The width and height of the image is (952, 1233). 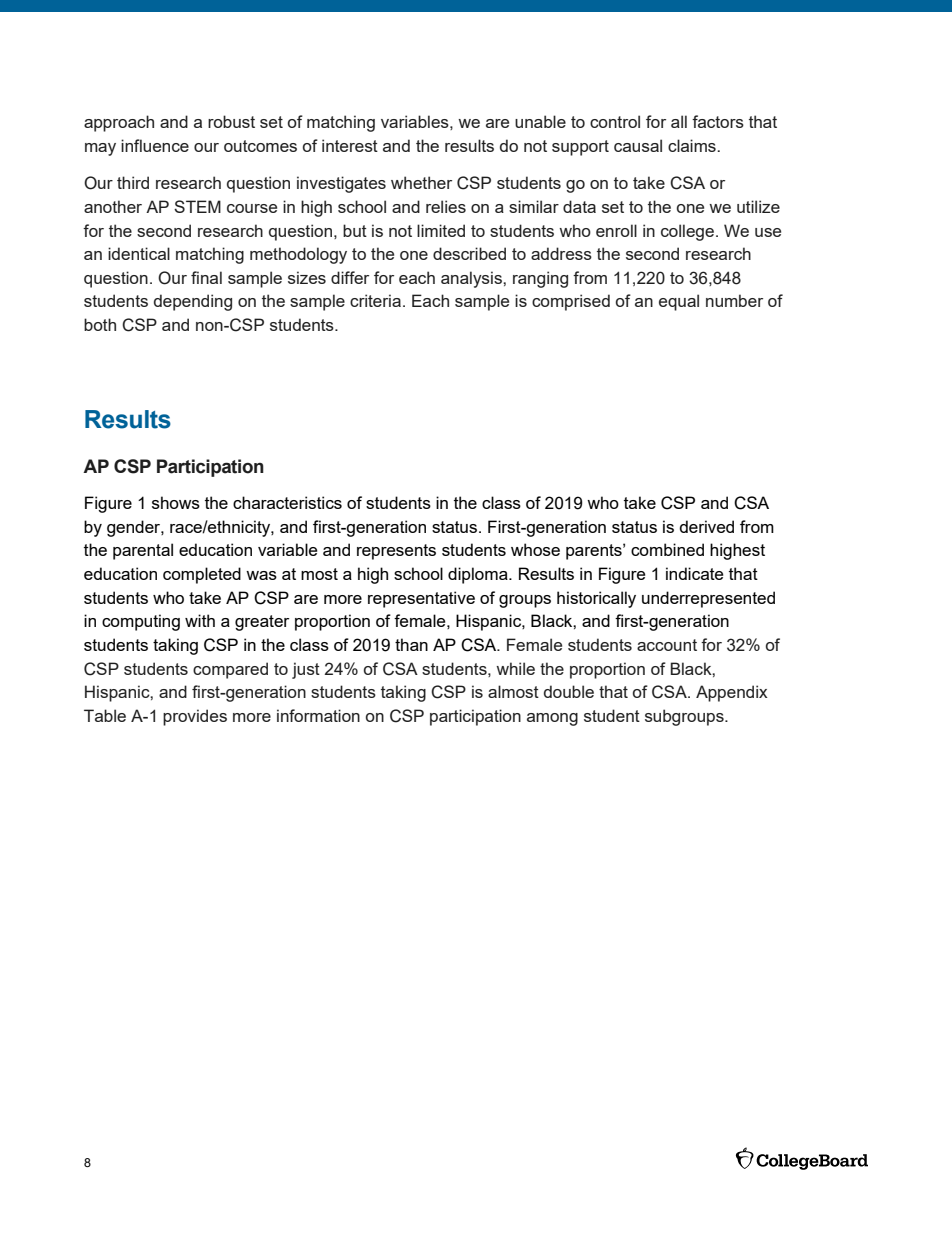 What do you see at coordinates (195, 717) in the image?
I see `provides` at bounding box center [195, 717].
